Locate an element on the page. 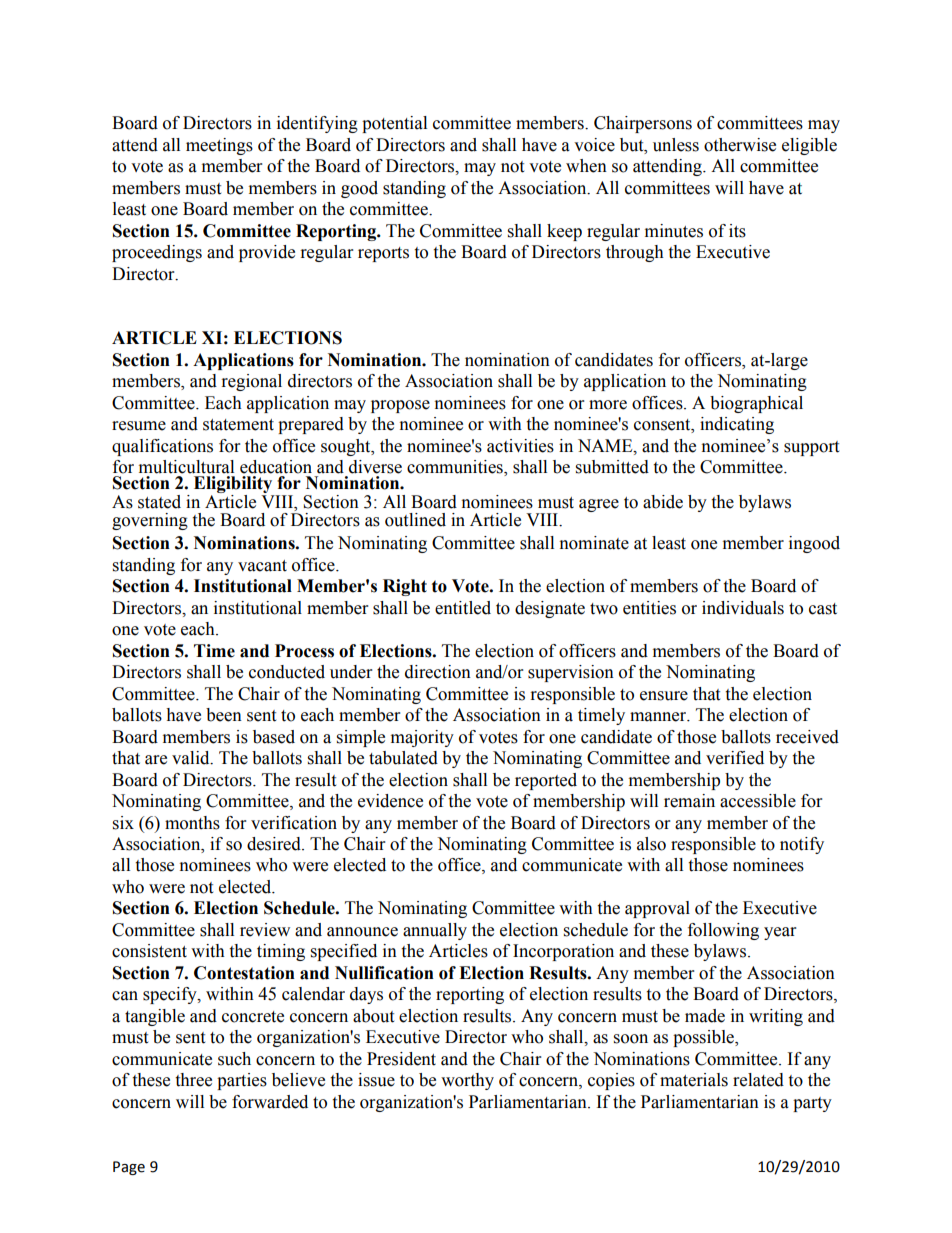 Image resolution: width=952 pixels, height=1233 pixels. potential is located at coordinates (394, 124).
